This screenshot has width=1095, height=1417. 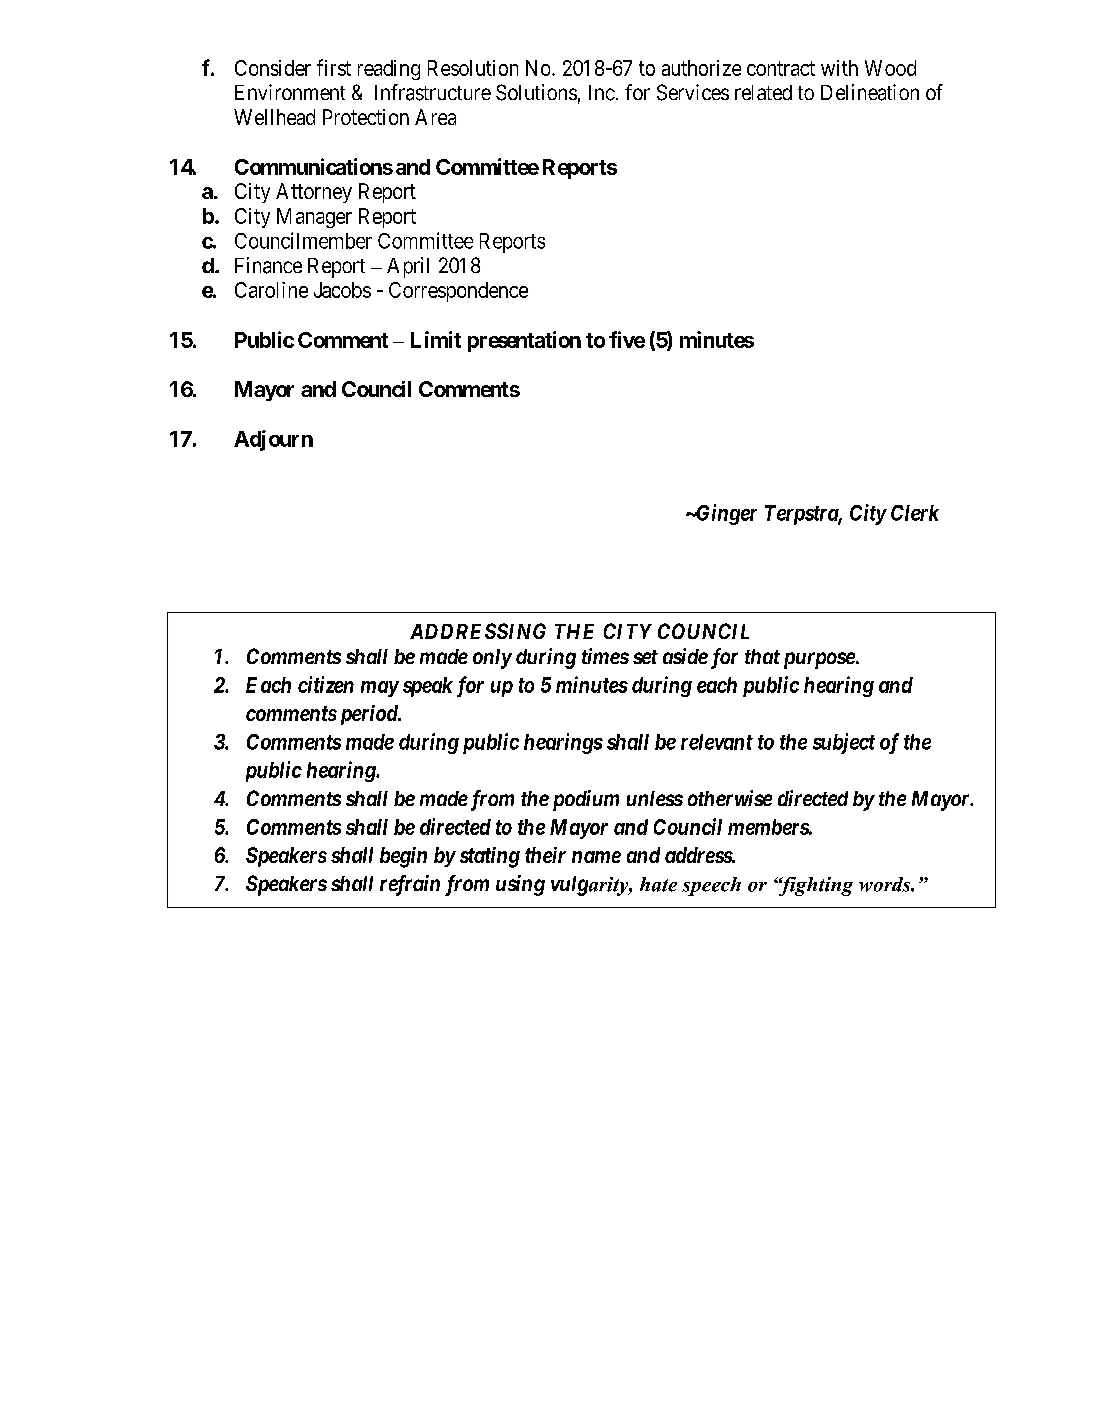 I want to click on Manager, so click(x=314, y=218).
